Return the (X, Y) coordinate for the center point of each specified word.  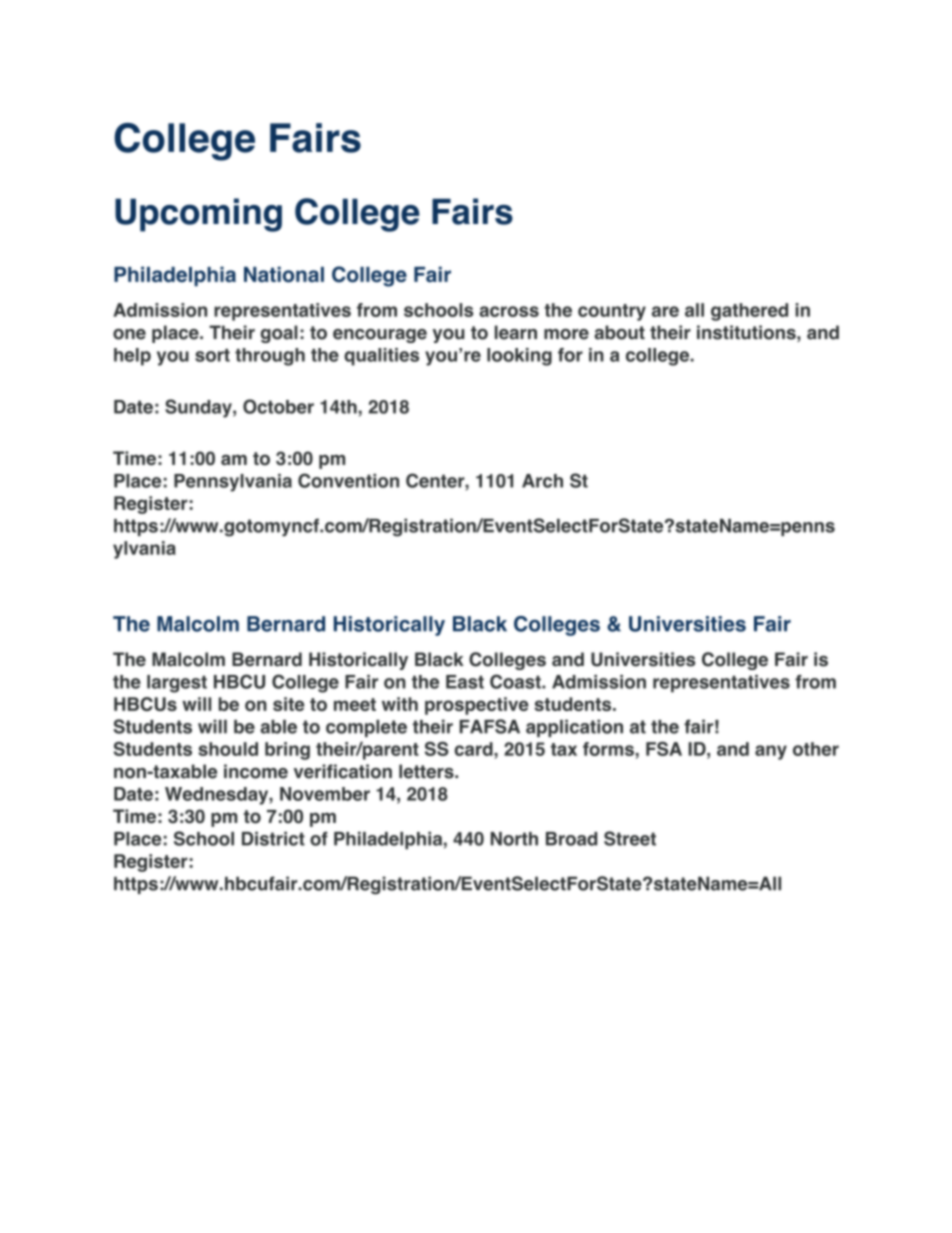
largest (177, 684)
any (771, 752)
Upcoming (198, 215)
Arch (542, 481)
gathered (749, 312)
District (273, 839)
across (509, 311)
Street (630, 838)
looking (519, 357)
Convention (348, 480)
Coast (516, 681)
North (514, 839)
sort (212, 355)
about (619, 332)
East (465, 682)
